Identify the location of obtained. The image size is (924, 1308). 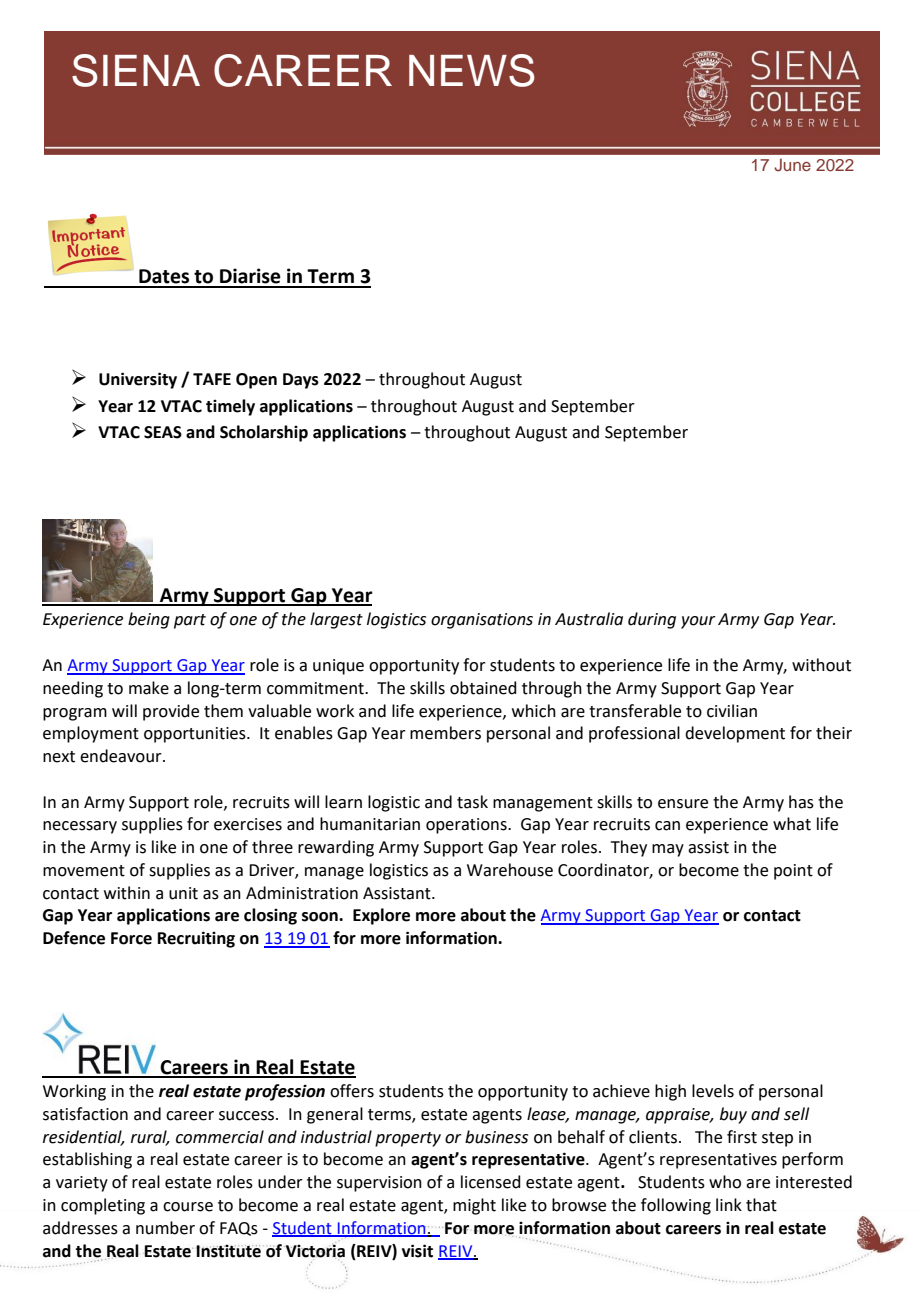
(483, 688).
